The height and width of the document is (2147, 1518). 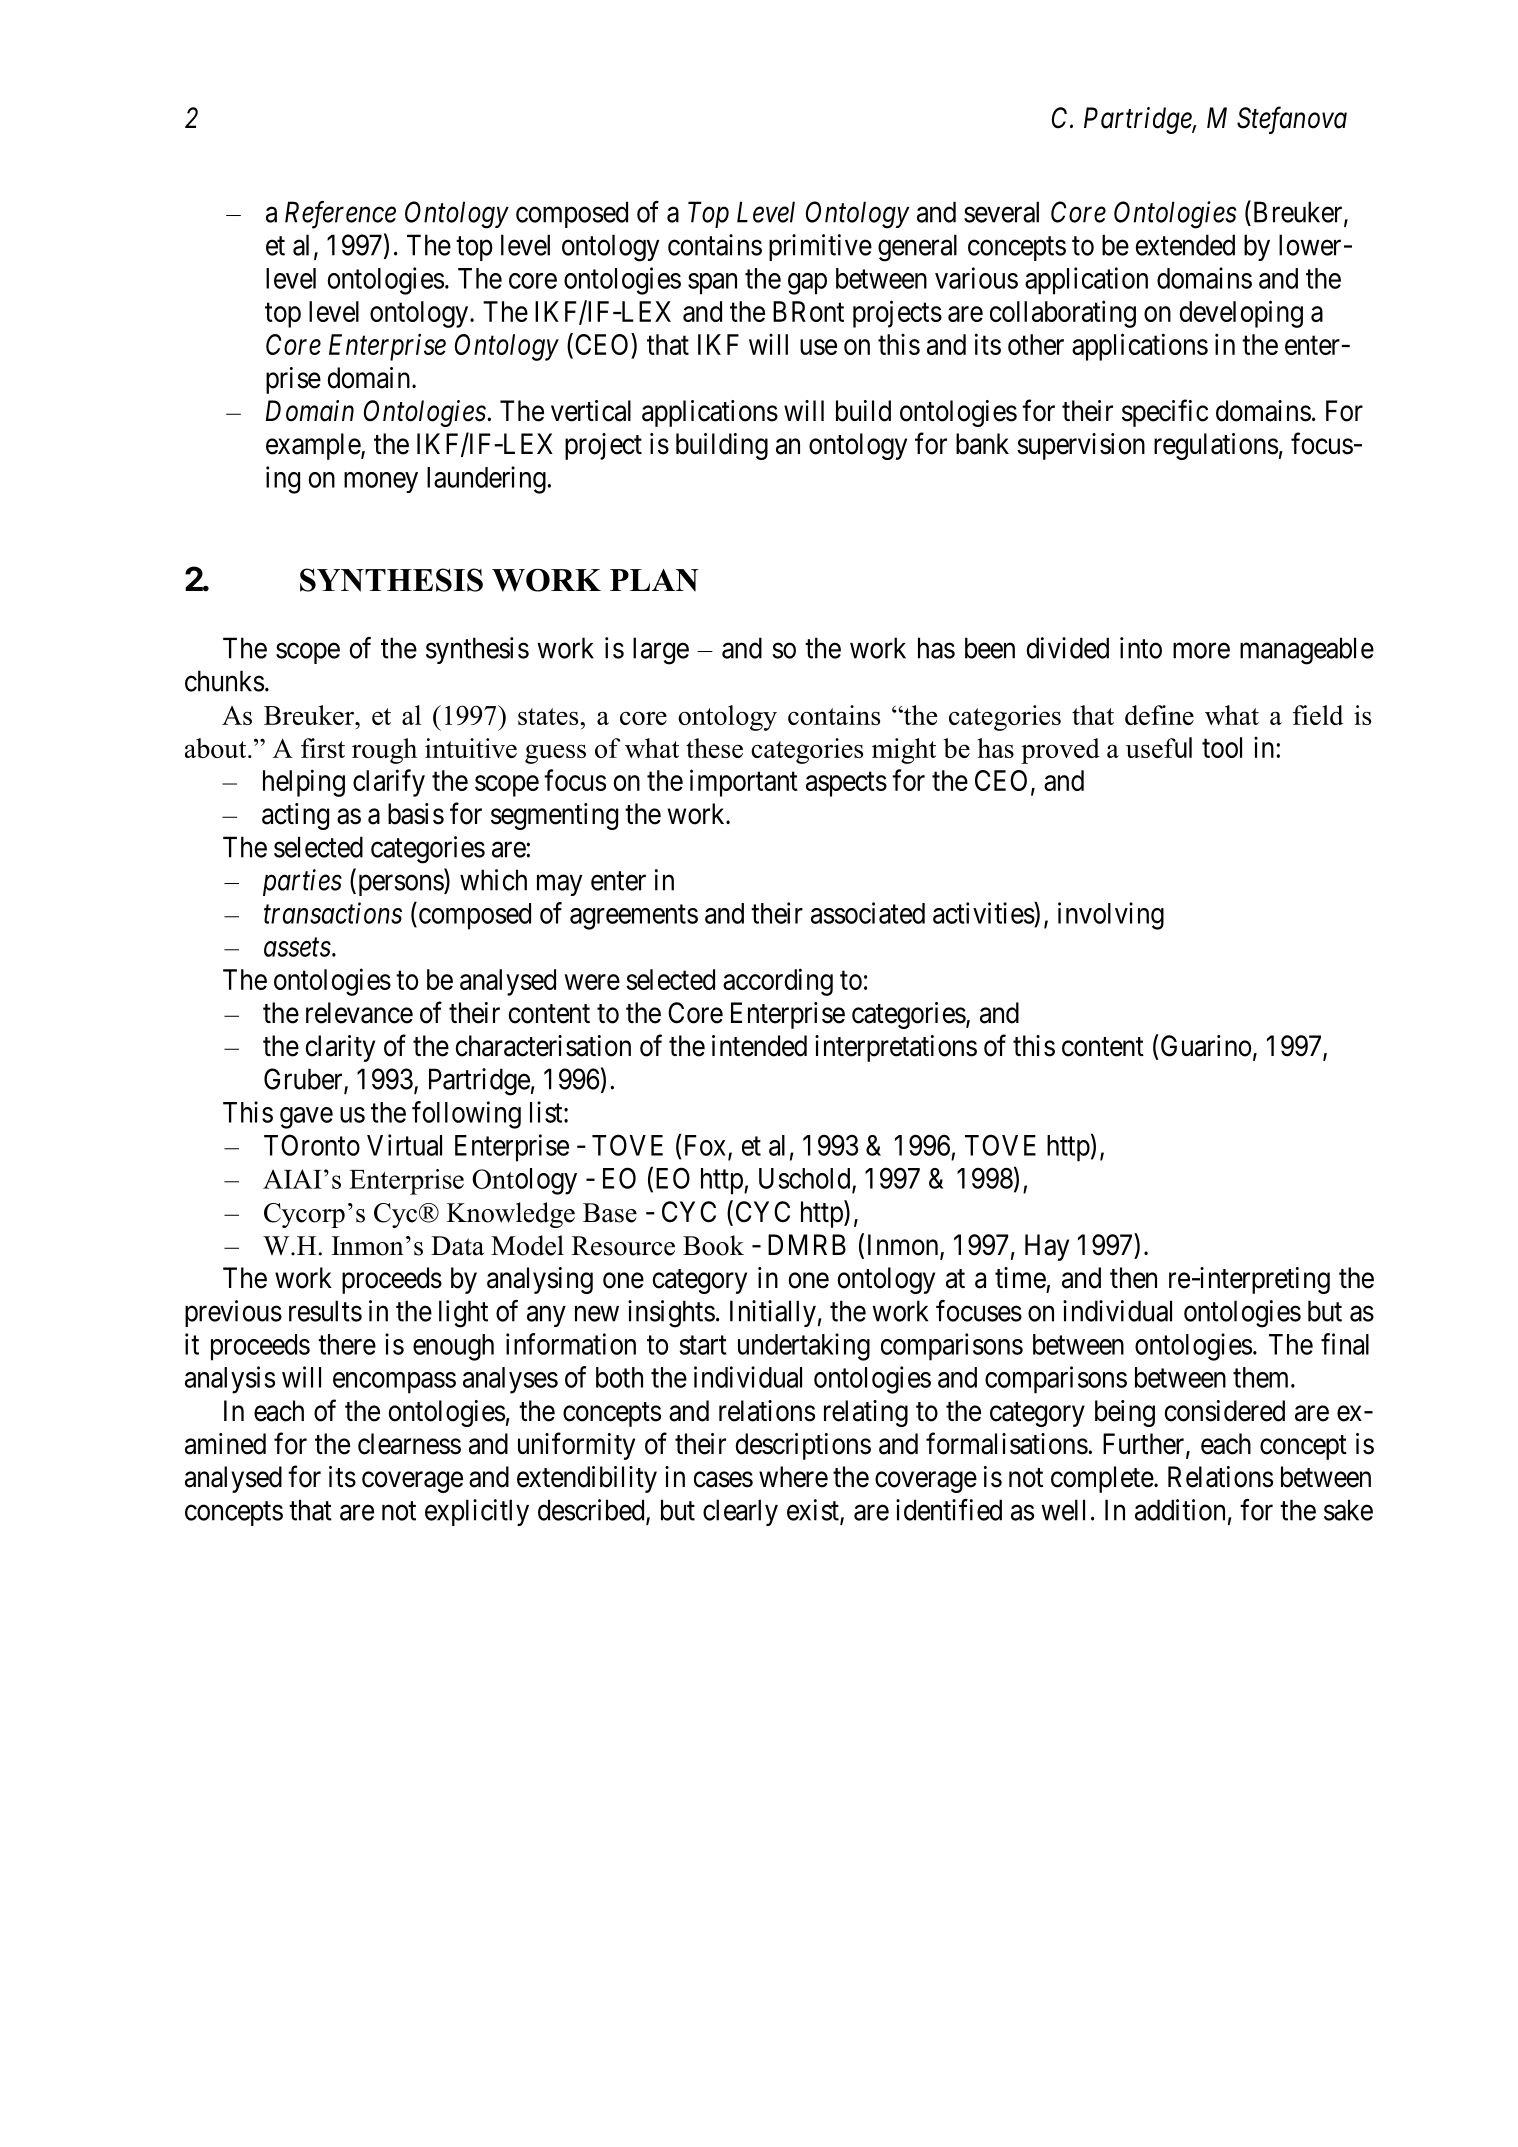 What do you see at coordinates (661, 651) in the document?
I see `large` at bounding box center [661, 651].
